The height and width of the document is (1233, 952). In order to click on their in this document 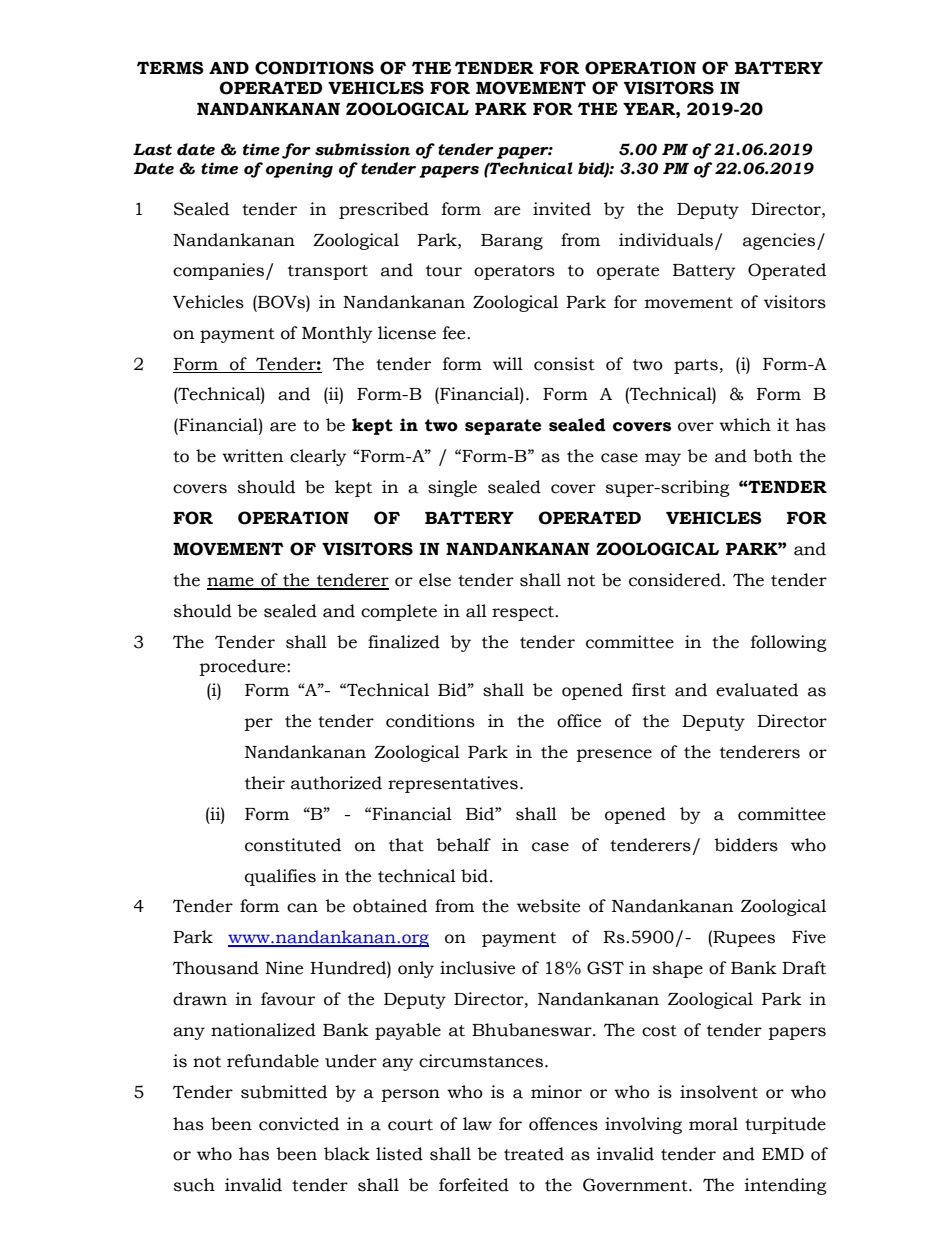, I will do `click(265, 783)`.
